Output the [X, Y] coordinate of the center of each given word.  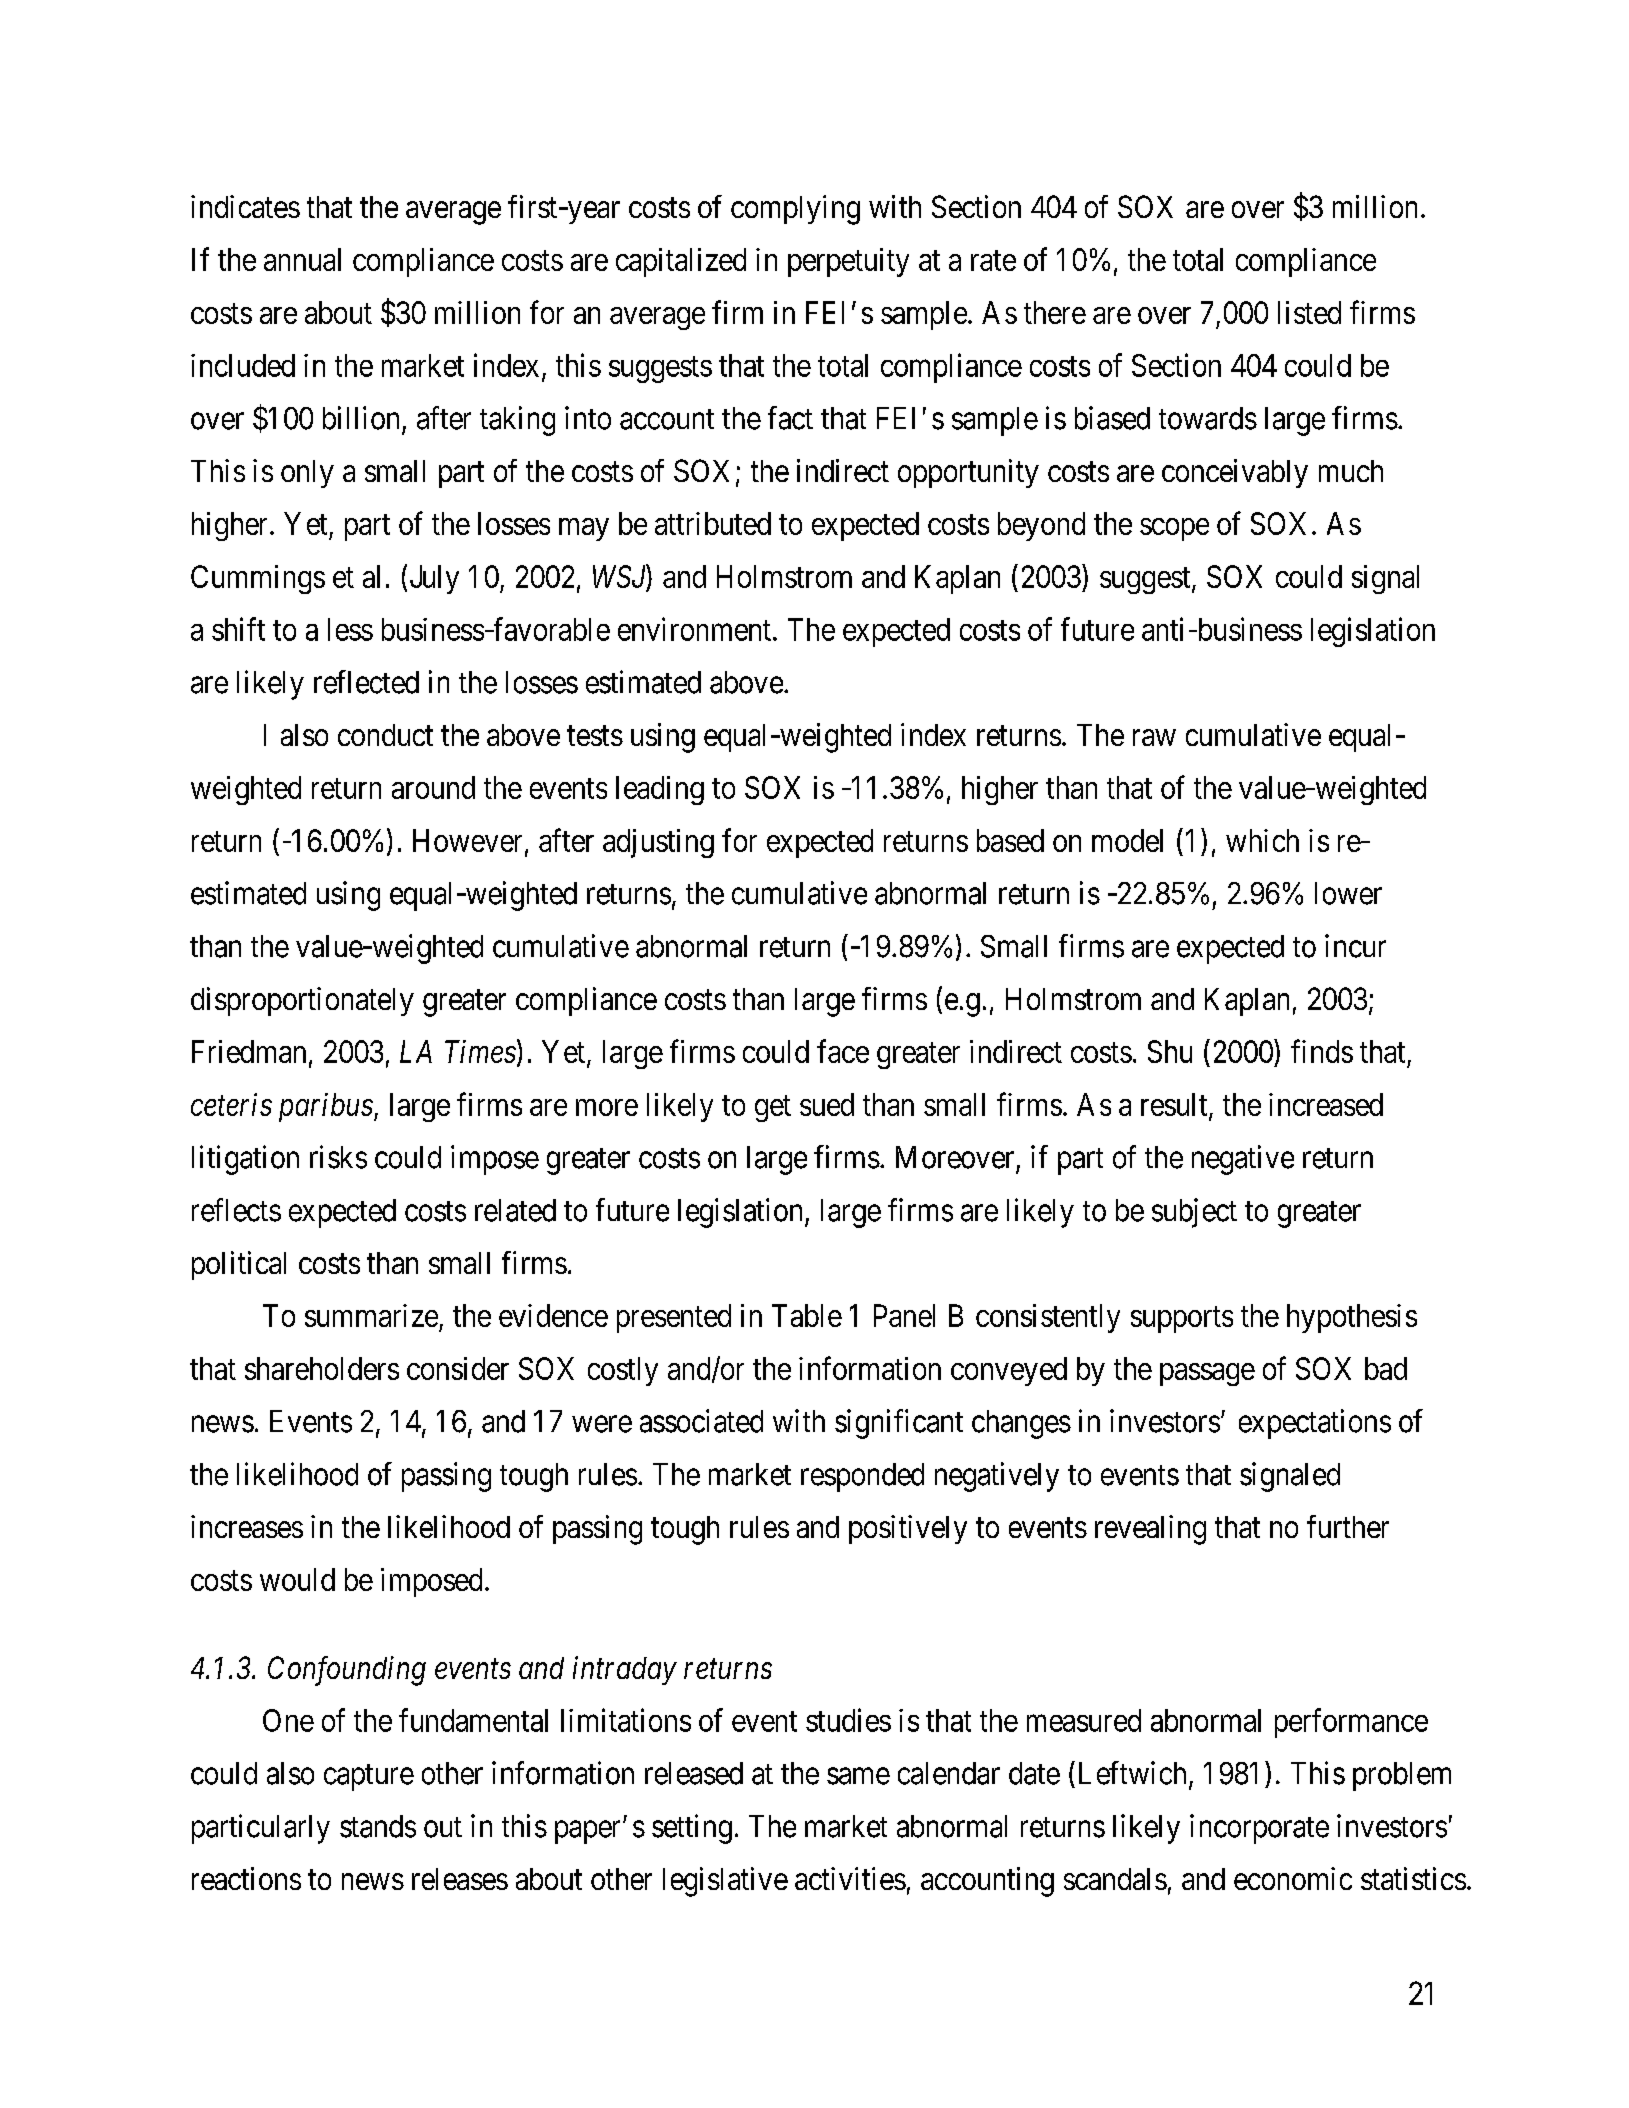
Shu [1170, 1051]
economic [1293, 1878]
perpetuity [848, 262]
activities [850, 1878]
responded [862, 1477]
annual [302, 259]
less [350, 629]
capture [369, 1777]
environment [694, 629]
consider [458, 1368]
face [843, 1051]
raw [1154, 737]
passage [1207, 1374]
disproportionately [302, 1001]
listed [1309, 312]
